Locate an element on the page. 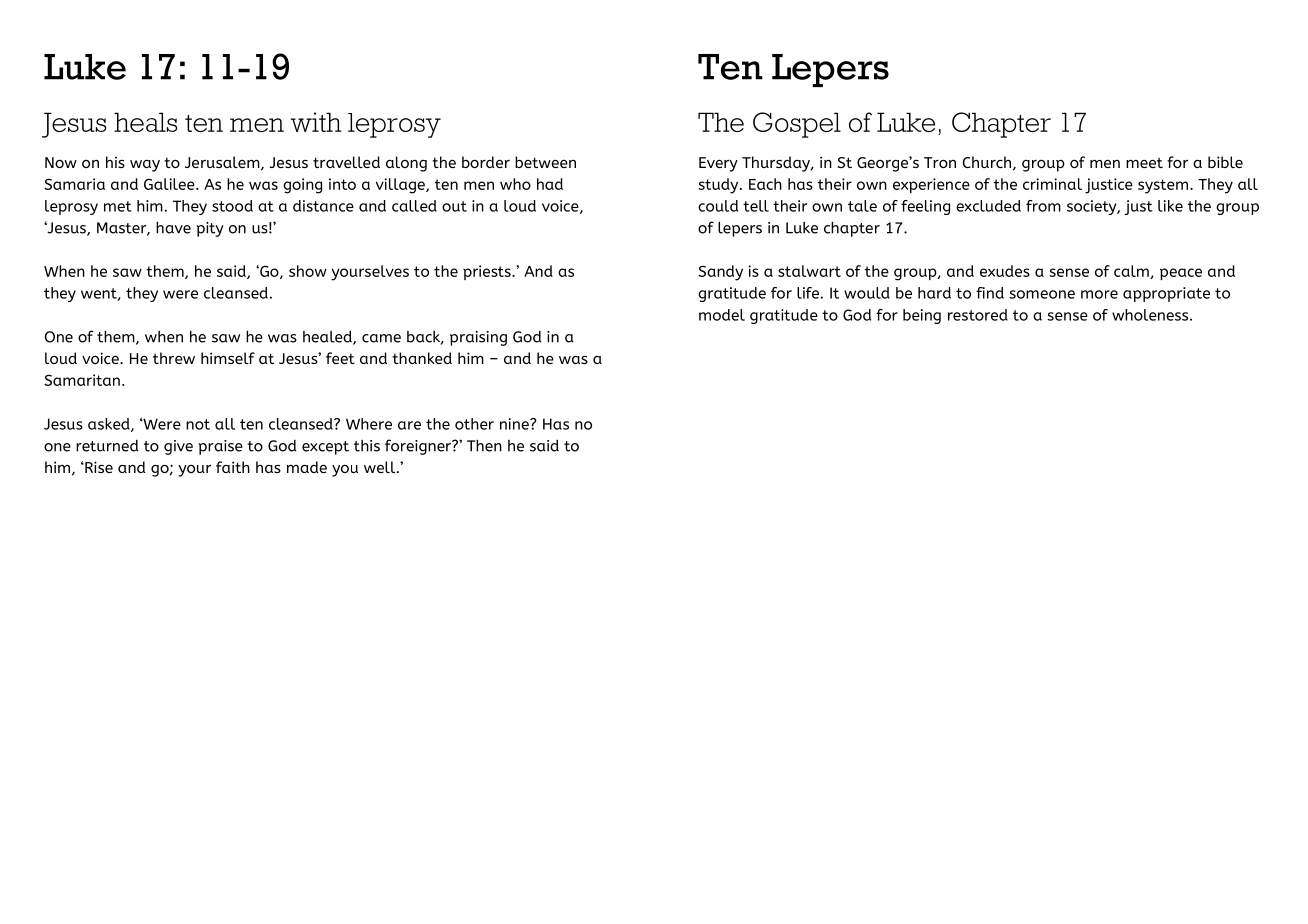  meet is located at coordinates (1144, 162).
